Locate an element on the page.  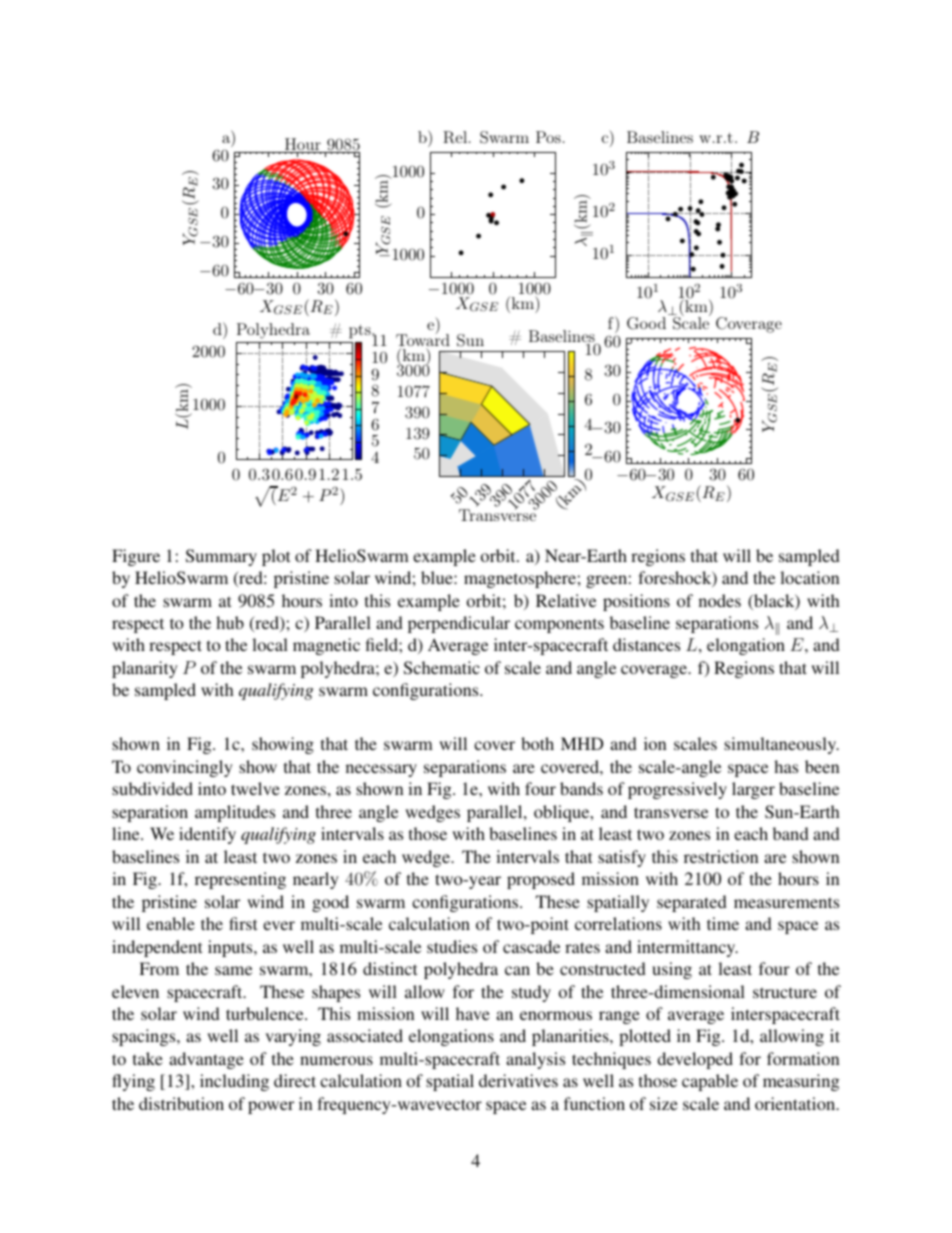
hub is located at coordinates (230, 622).
